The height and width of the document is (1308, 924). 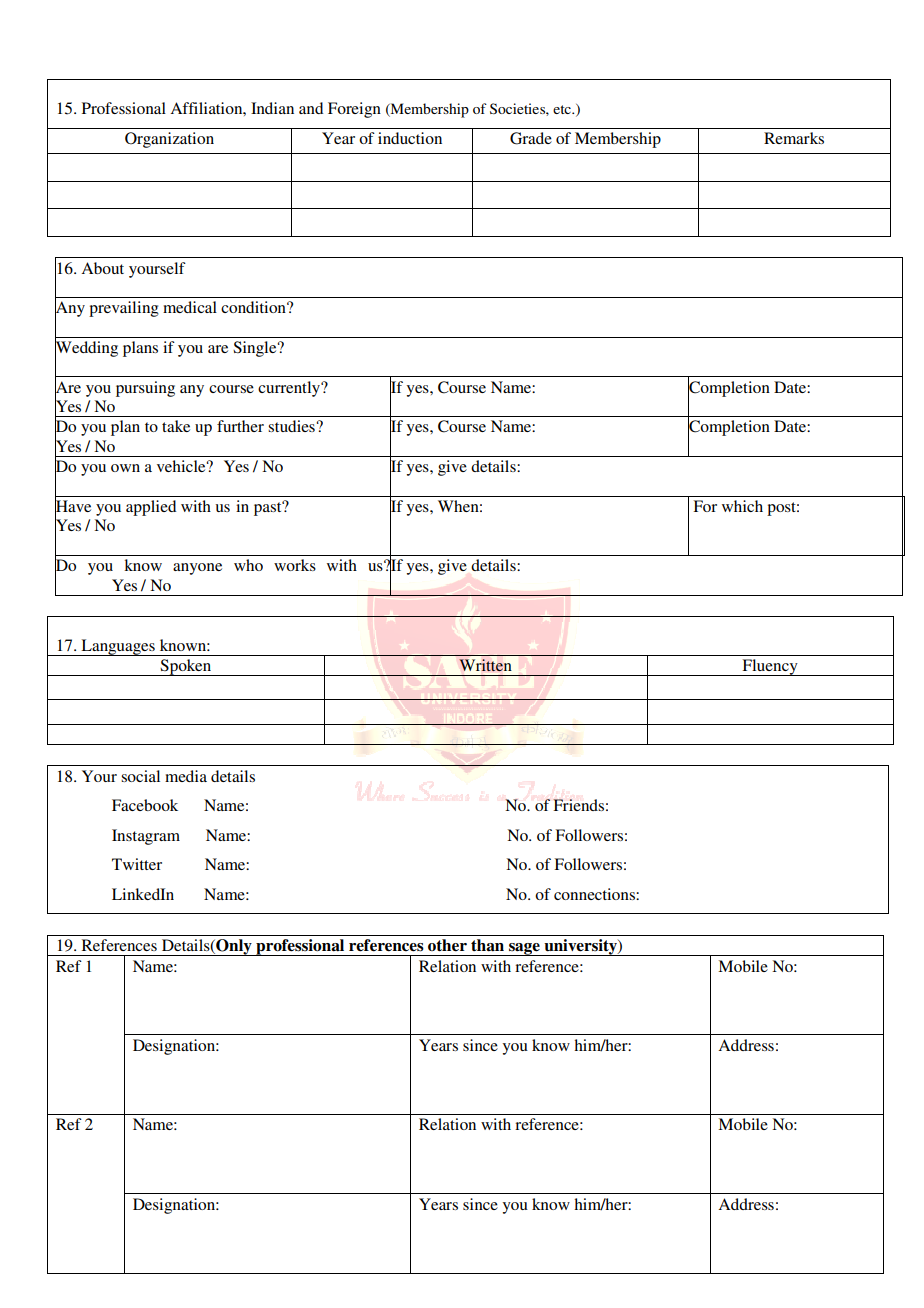 What do you see at coordinates (524, 949) in the document?
I see `sage` at bounding box center [524, 949].
